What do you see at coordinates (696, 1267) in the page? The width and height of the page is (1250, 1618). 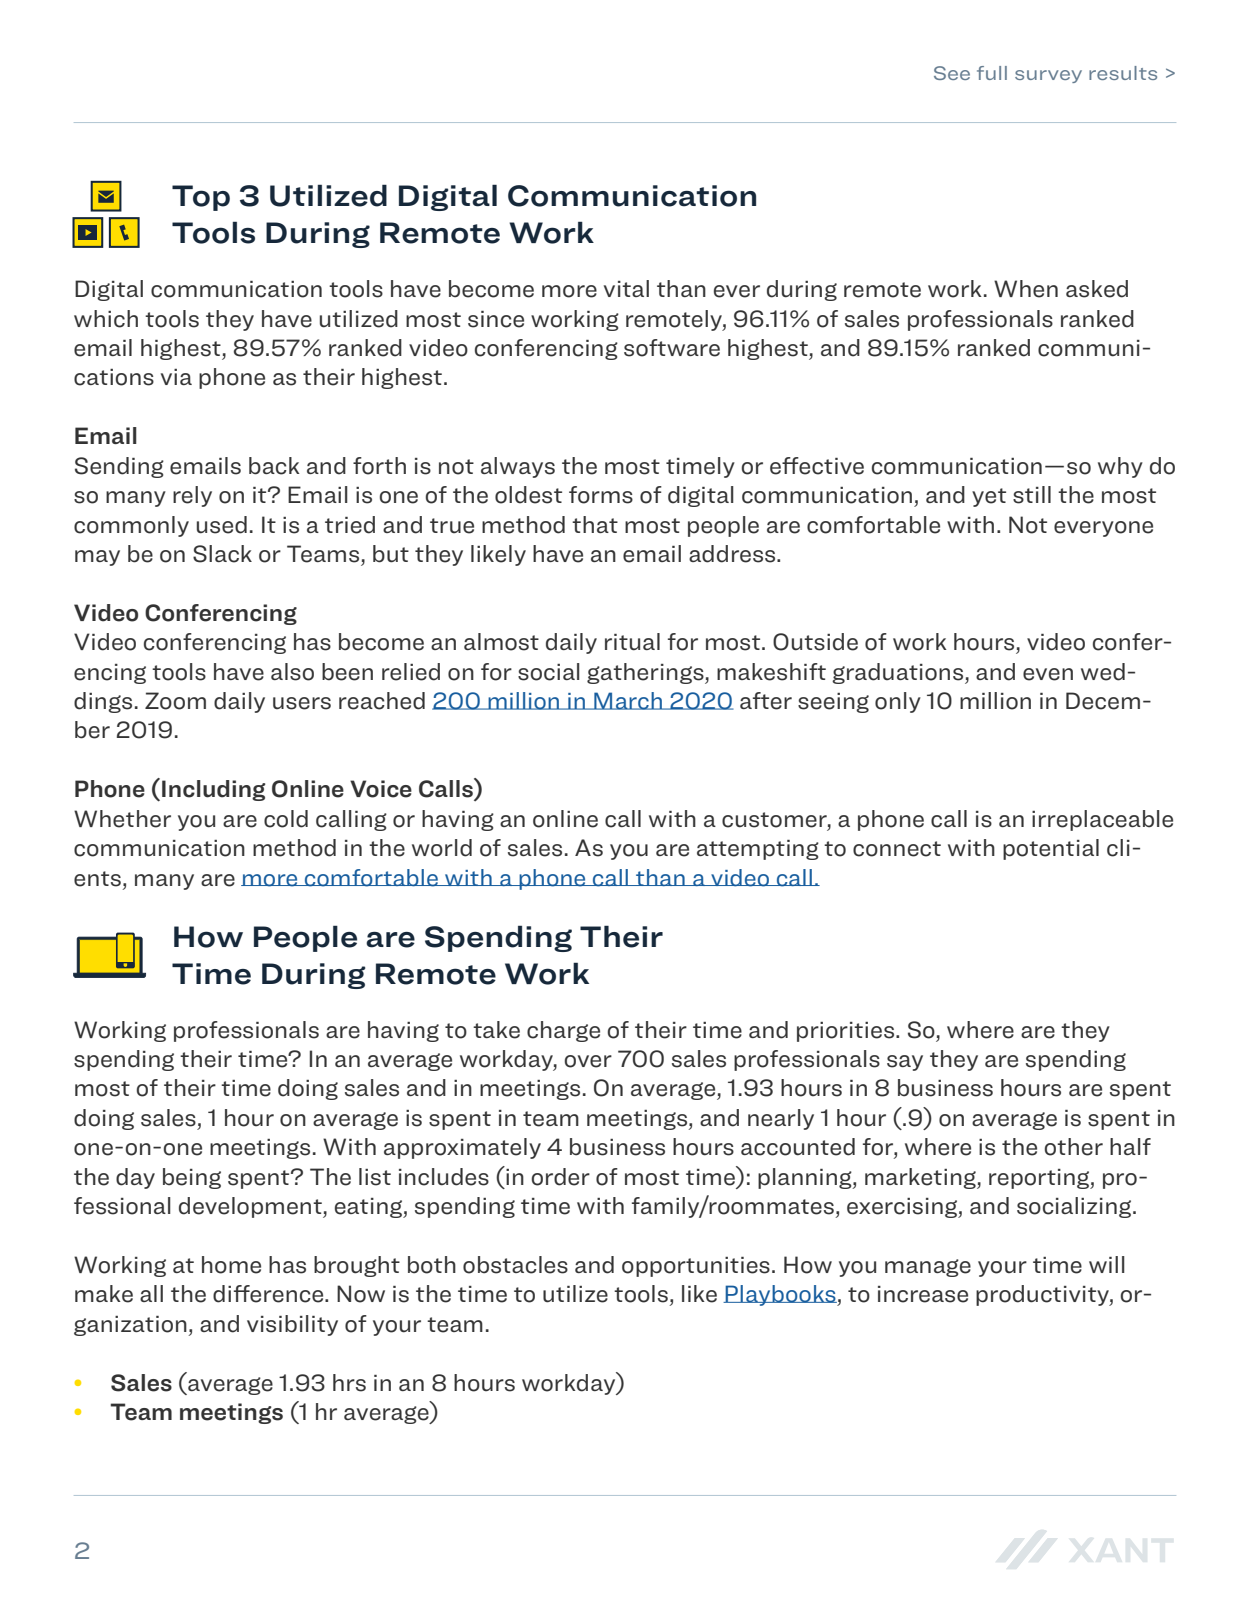 I see `opportunities` at bounding box center [696, 1267].
